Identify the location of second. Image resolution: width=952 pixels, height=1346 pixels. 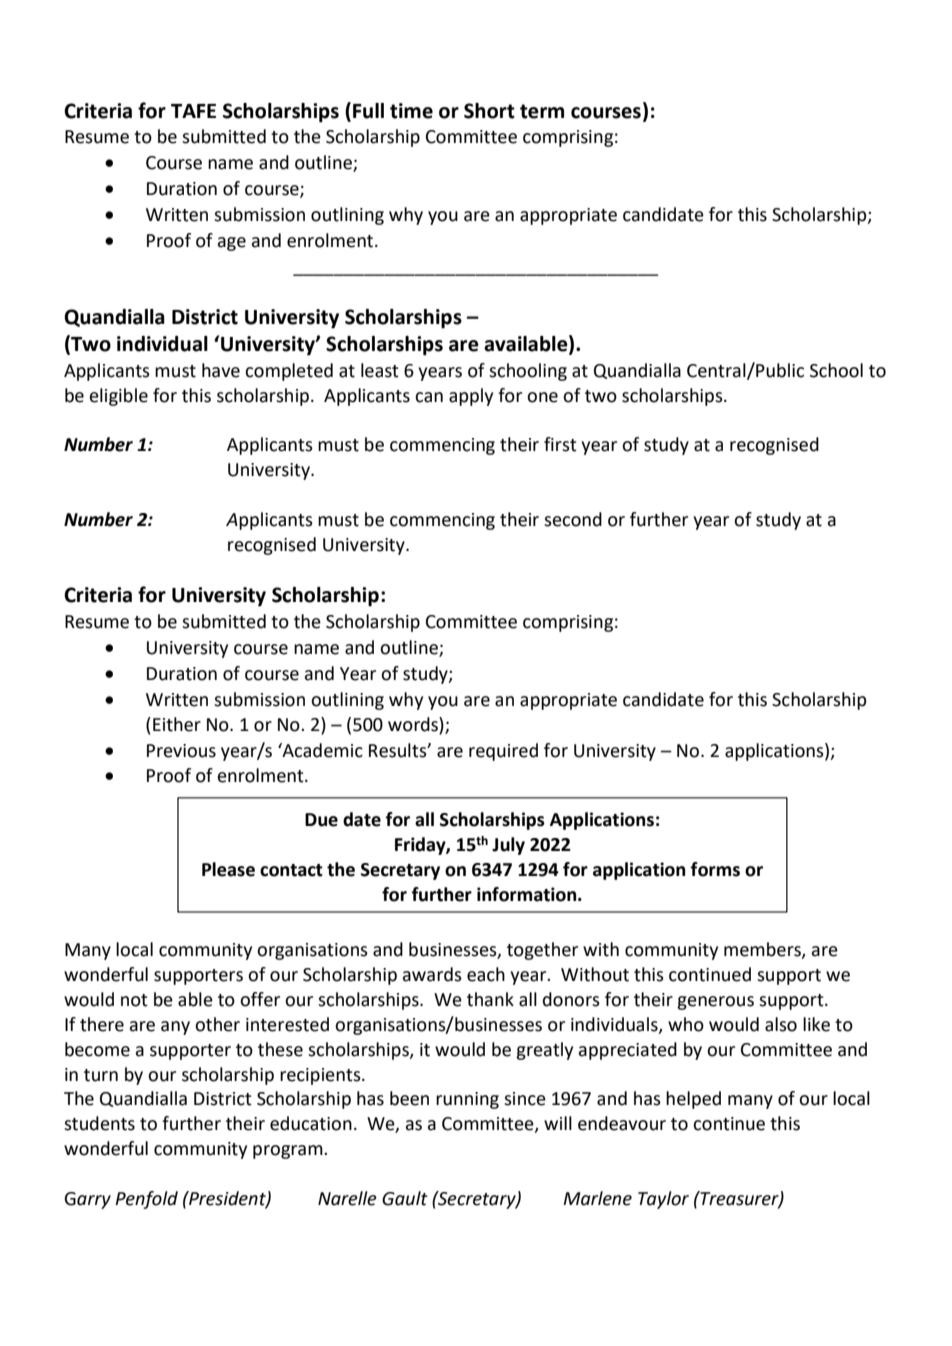
(573, 519).
